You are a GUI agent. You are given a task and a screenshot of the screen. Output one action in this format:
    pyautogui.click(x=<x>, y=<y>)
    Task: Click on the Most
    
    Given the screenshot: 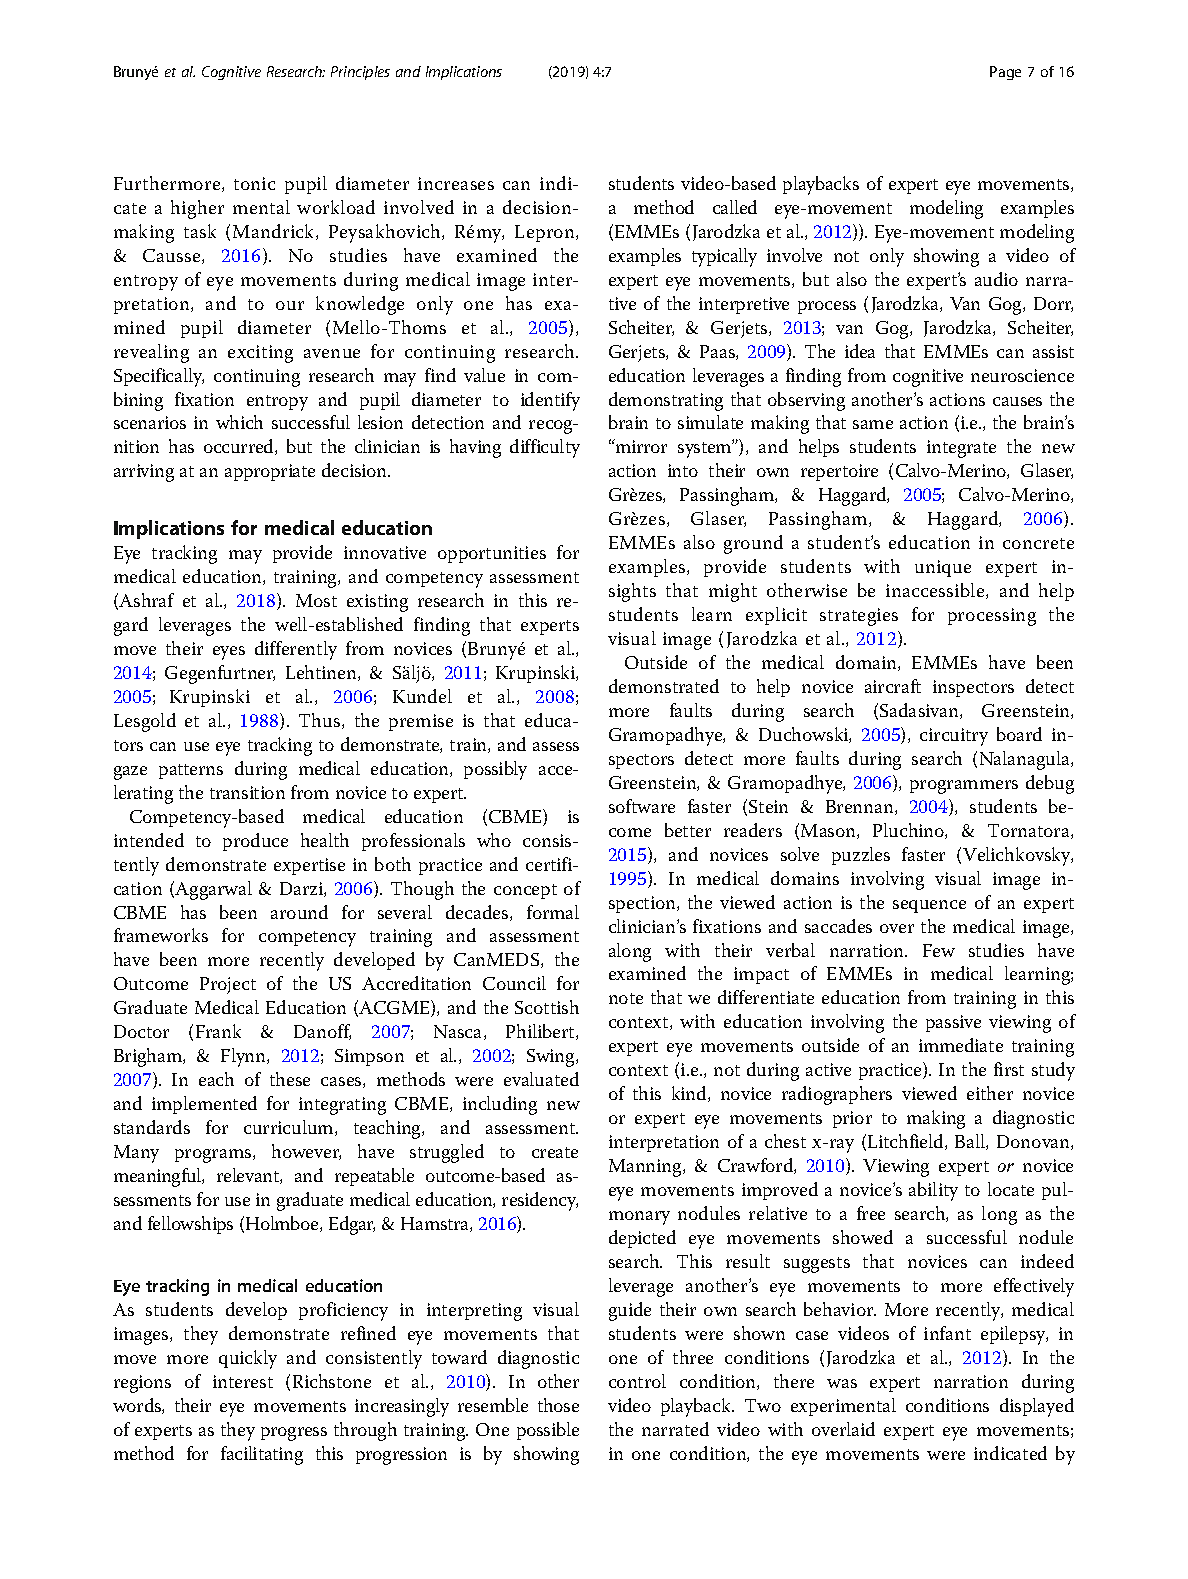 What is the action you would take?
    pyautogui.click(x=316, y=600)
